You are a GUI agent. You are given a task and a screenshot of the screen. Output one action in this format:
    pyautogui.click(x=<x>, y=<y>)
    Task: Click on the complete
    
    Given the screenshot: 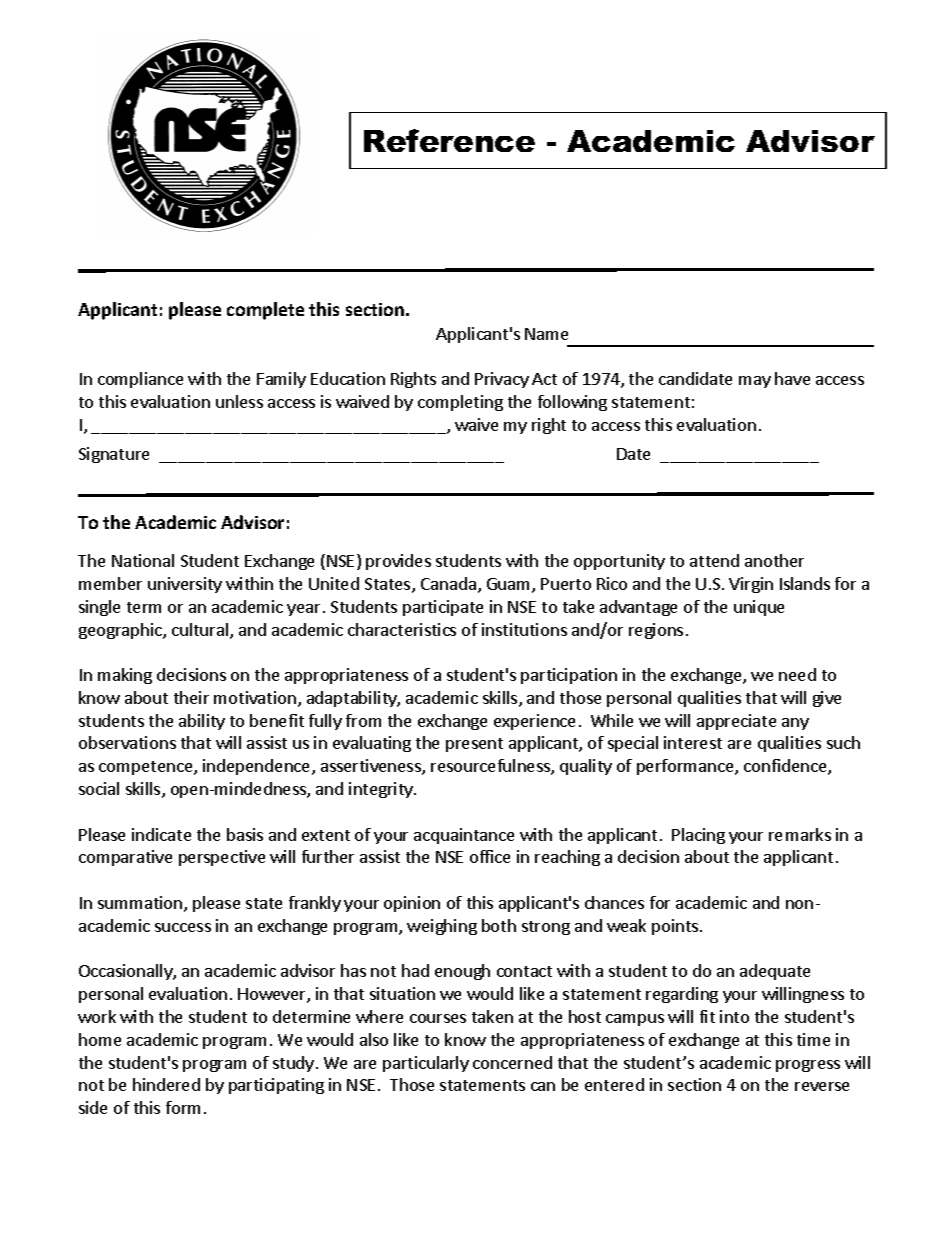 What is the action you would take?
    pyautogui.click(x=265, y=311)
